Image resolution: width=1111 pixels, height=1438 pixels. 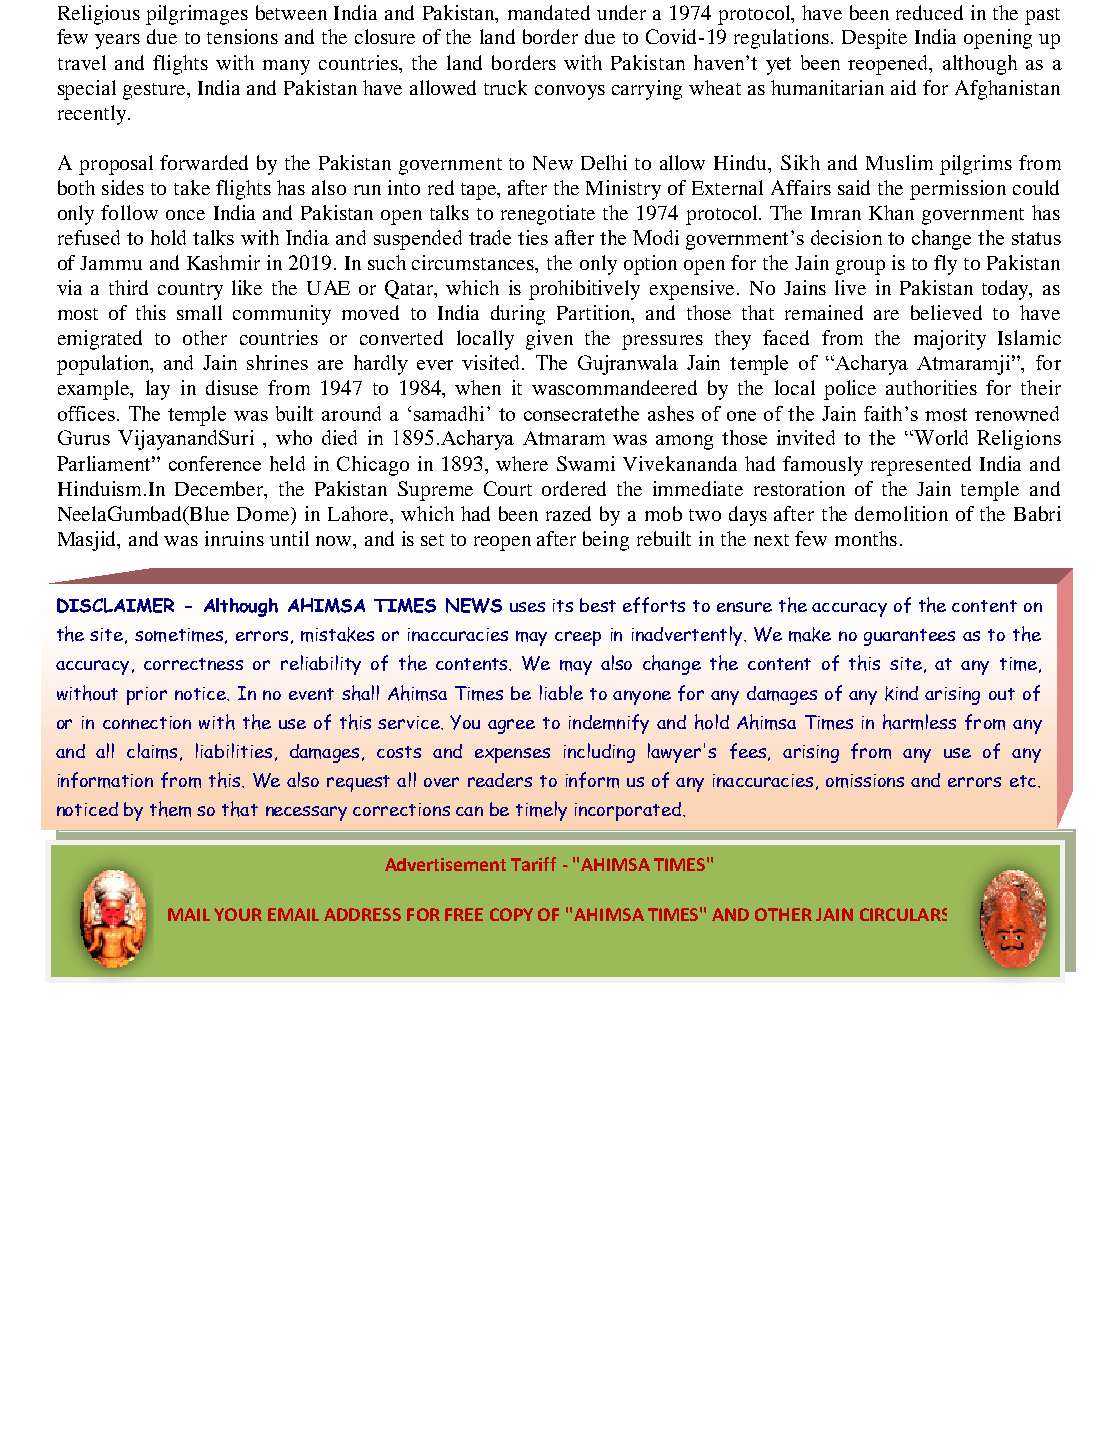 What do you see at coordinates (549, 12) in the document?
I see `mandated` at bounding box center [549, 12].
